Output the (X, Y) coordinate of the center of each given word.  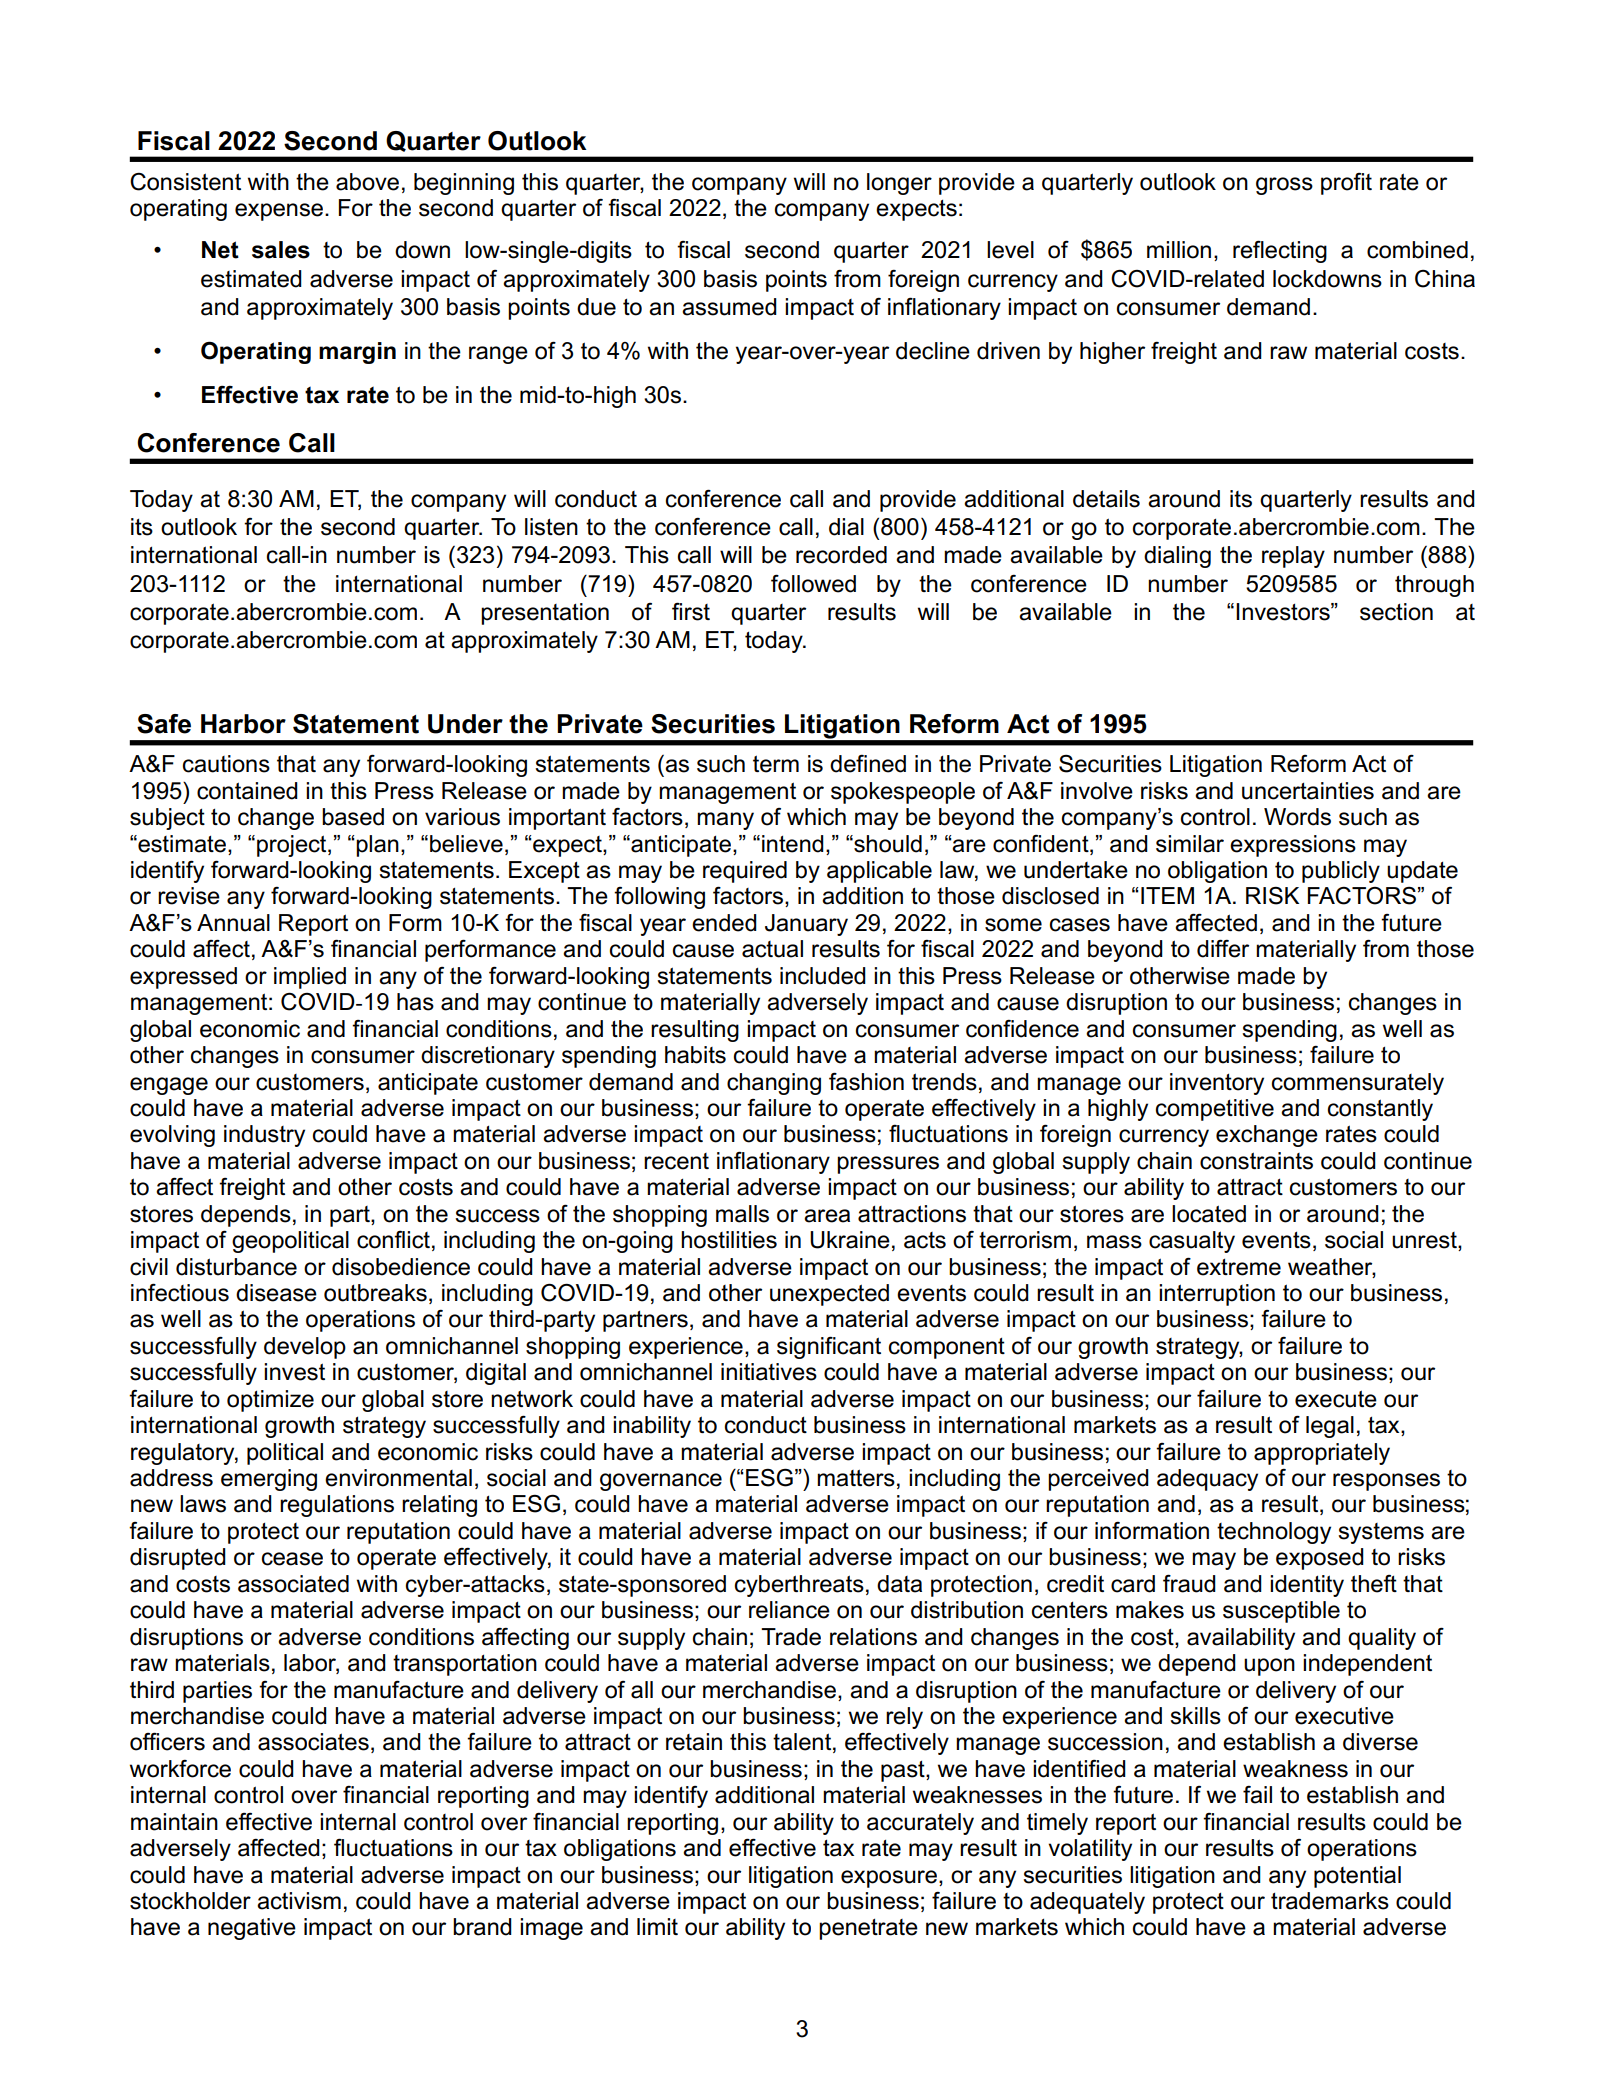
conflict (393, 1240)
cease (292, 1559)
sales (281, 250)
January (806, 925)
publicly (1341, 872)
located (1209, 1214)
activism (299, 1901)
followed (813, 583)
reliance (789, 1610)
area (827, 1216)
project (293, 846)
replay (1293, 557)
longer (899, 184)
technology (1274, 1533)
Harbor (243, 724)
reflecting (1280, 251)
